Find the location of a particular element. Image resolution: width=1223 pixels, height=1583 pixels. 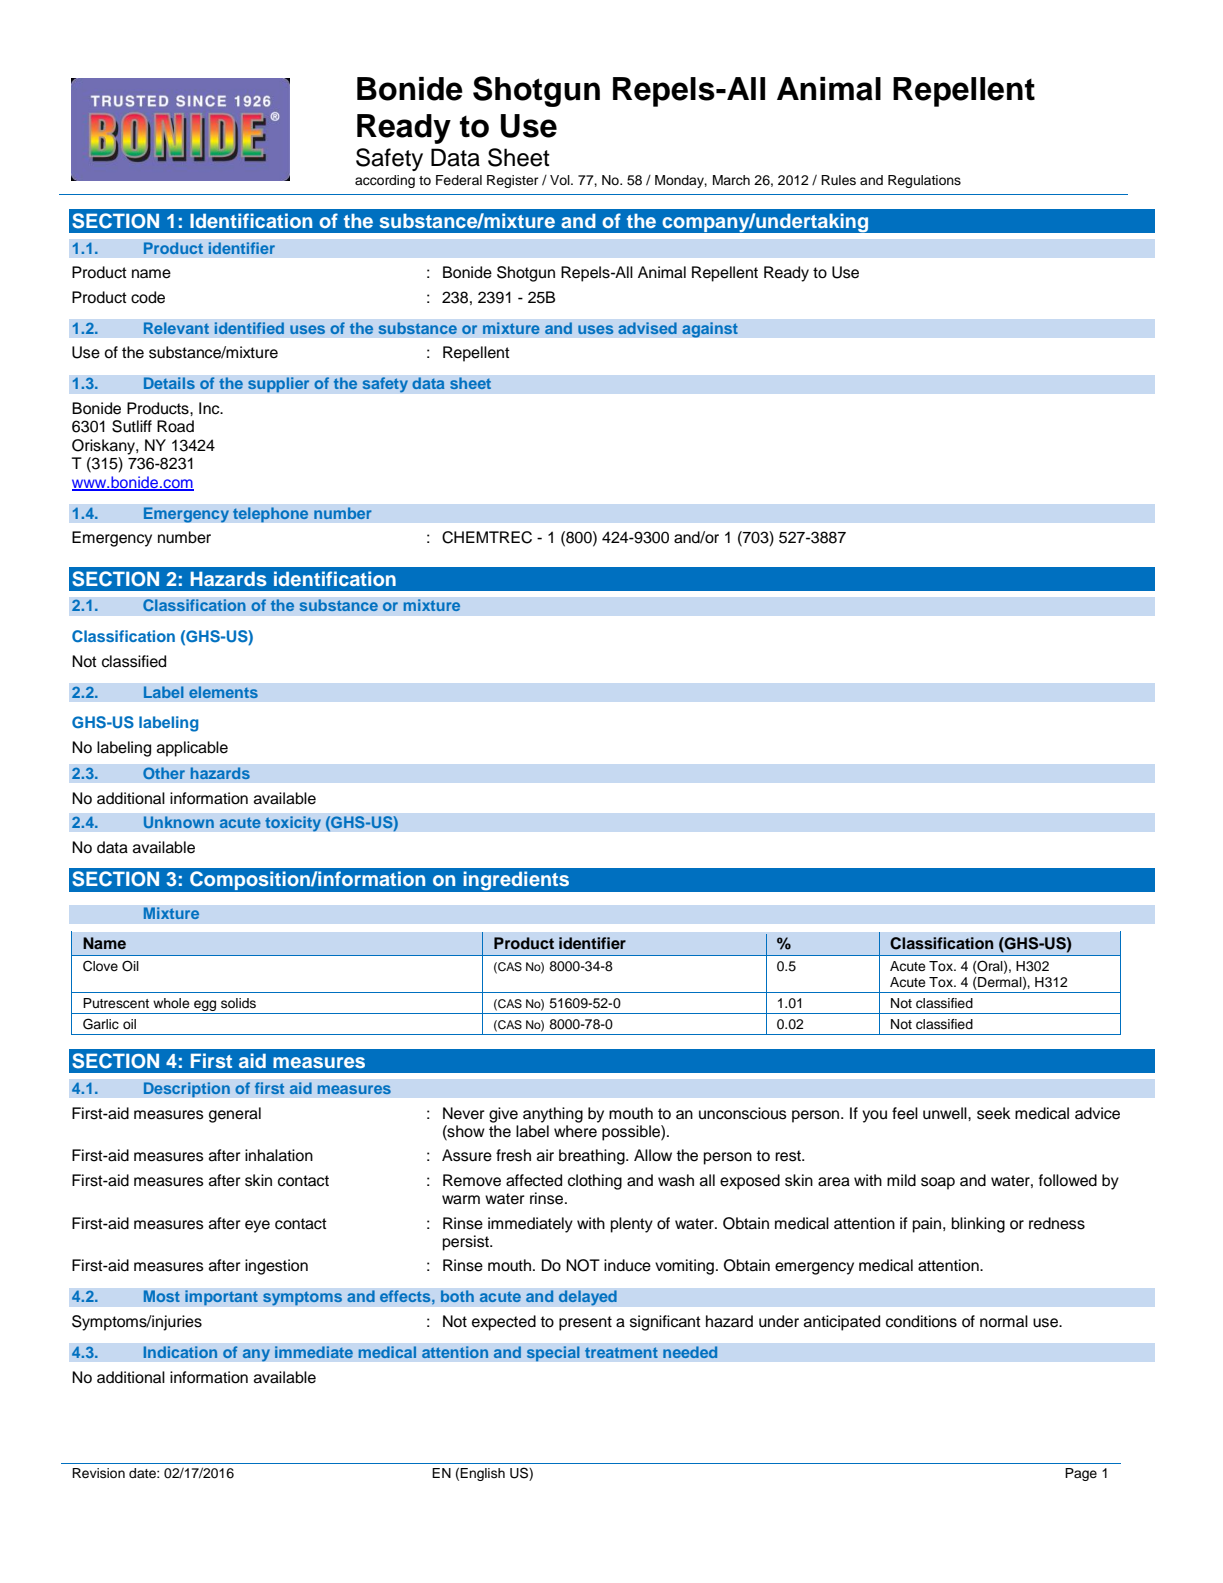

Regulations is located at coordinates (924, 181).
